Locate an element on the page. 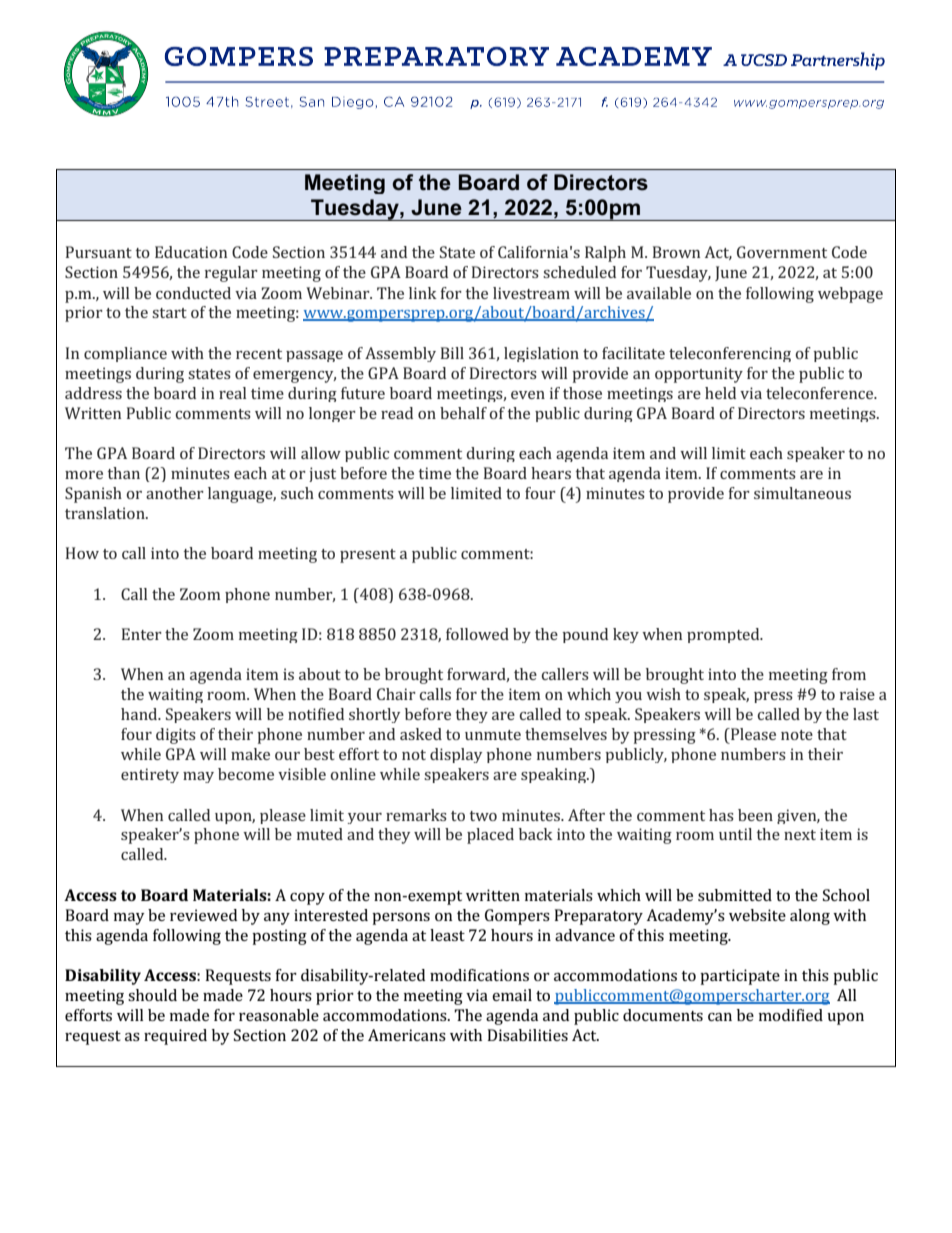  Enter is located at coordinates (142, 634).
